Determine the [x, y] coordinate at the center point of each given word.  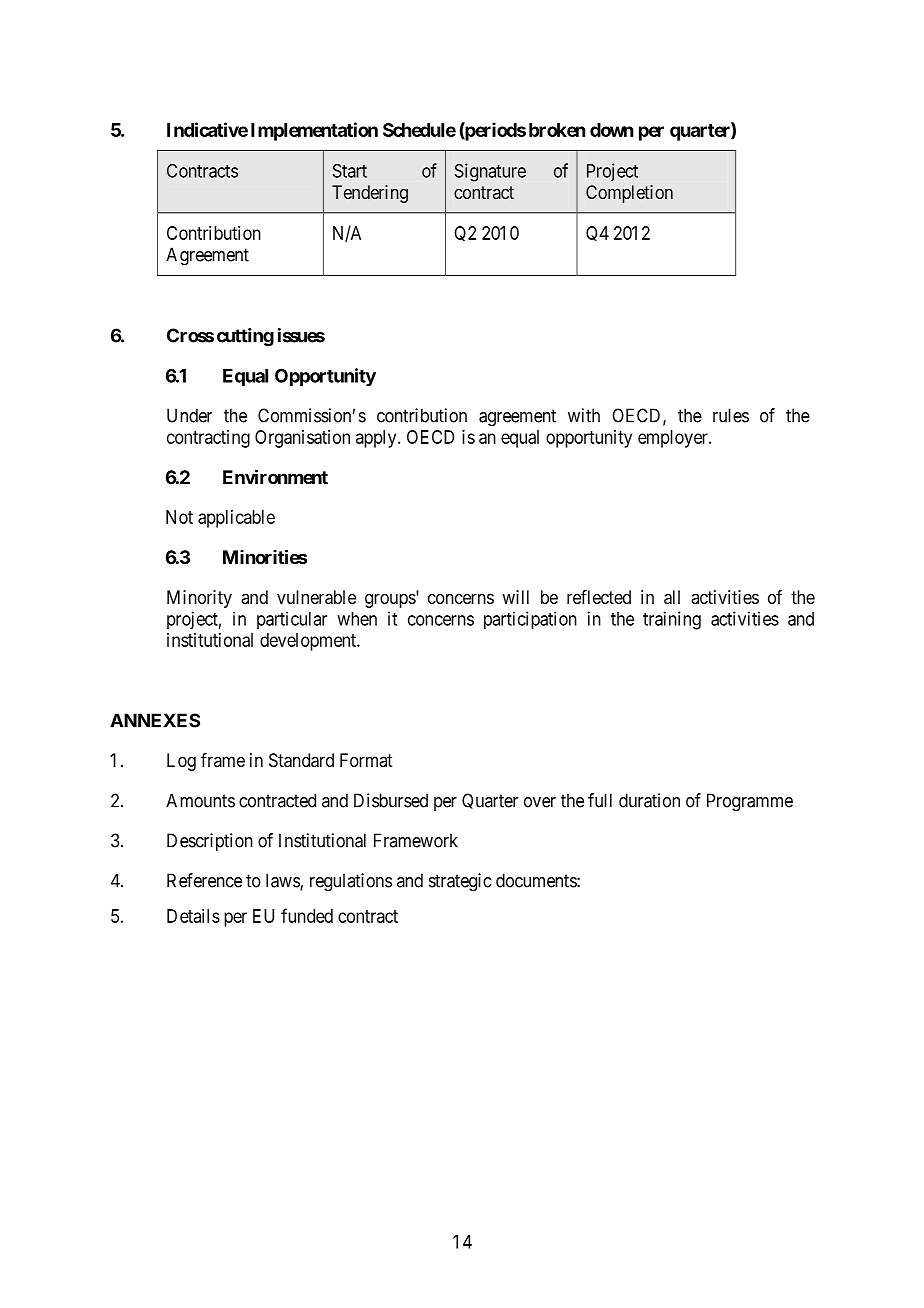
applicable [236, 519]
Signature [490, 172]
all [672, 597]
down [611, 130]
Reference [204, 880]
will [515, 597]
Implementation [314, 131]
